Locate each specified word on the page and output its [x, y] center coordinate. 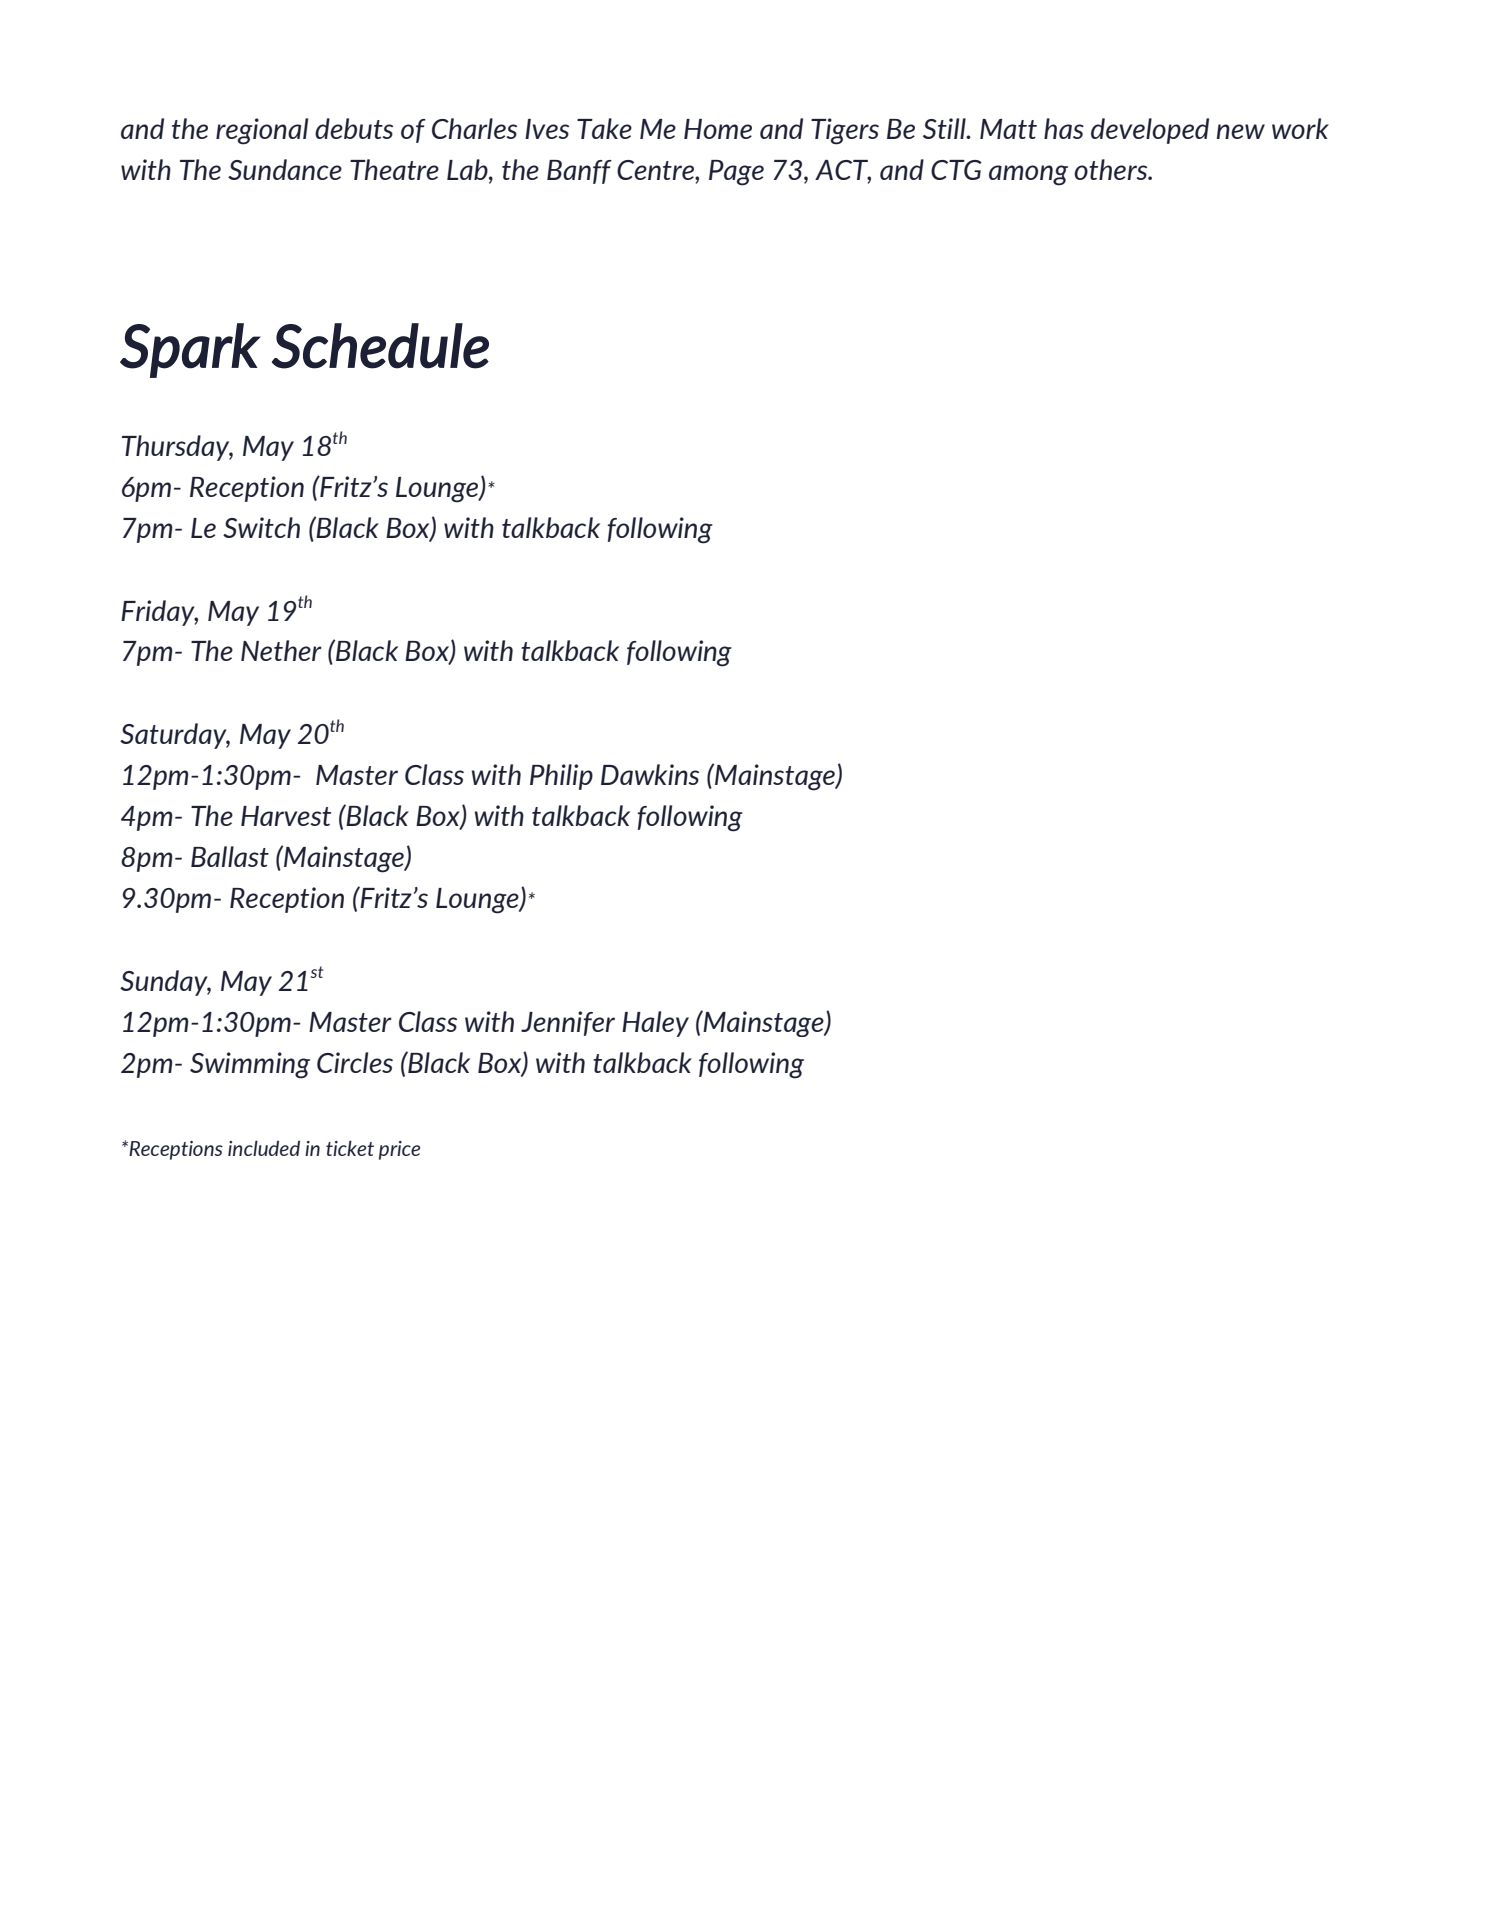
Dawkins [650, 774]
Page [736, 173]
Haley [655, 1024]
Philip [561, 777]
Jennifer [568, 1023]
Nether [281, 650]
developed [1150, 131]
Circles [355, 1062]
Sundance [285, 169]
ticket [350, 1148]
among [1028, 175]
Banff [579, 172]
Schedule [380, 346]
